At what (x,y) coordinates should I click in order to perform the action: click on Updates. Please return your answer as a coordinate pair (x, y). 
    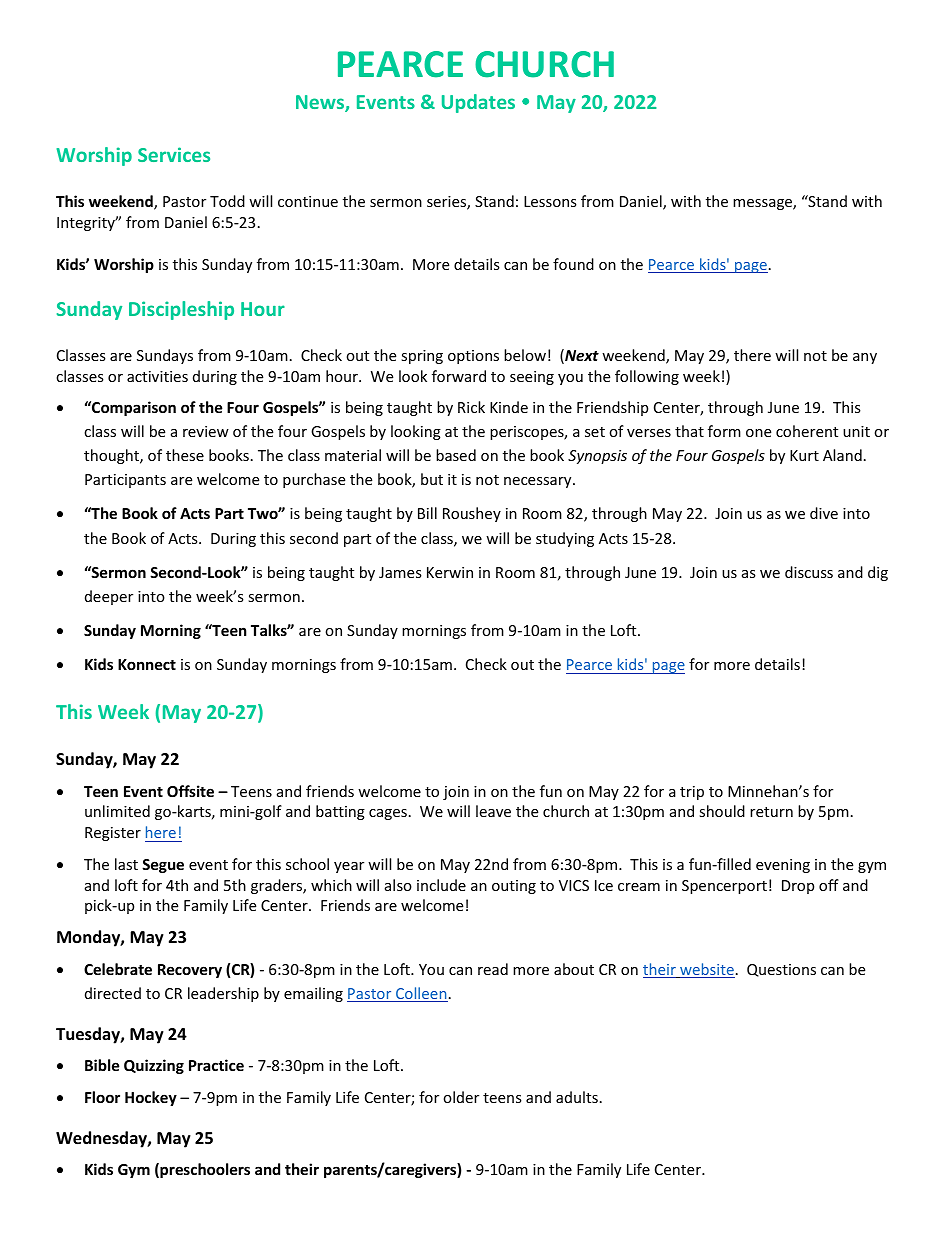
    Looking at the image, I should click on (478, 103).
